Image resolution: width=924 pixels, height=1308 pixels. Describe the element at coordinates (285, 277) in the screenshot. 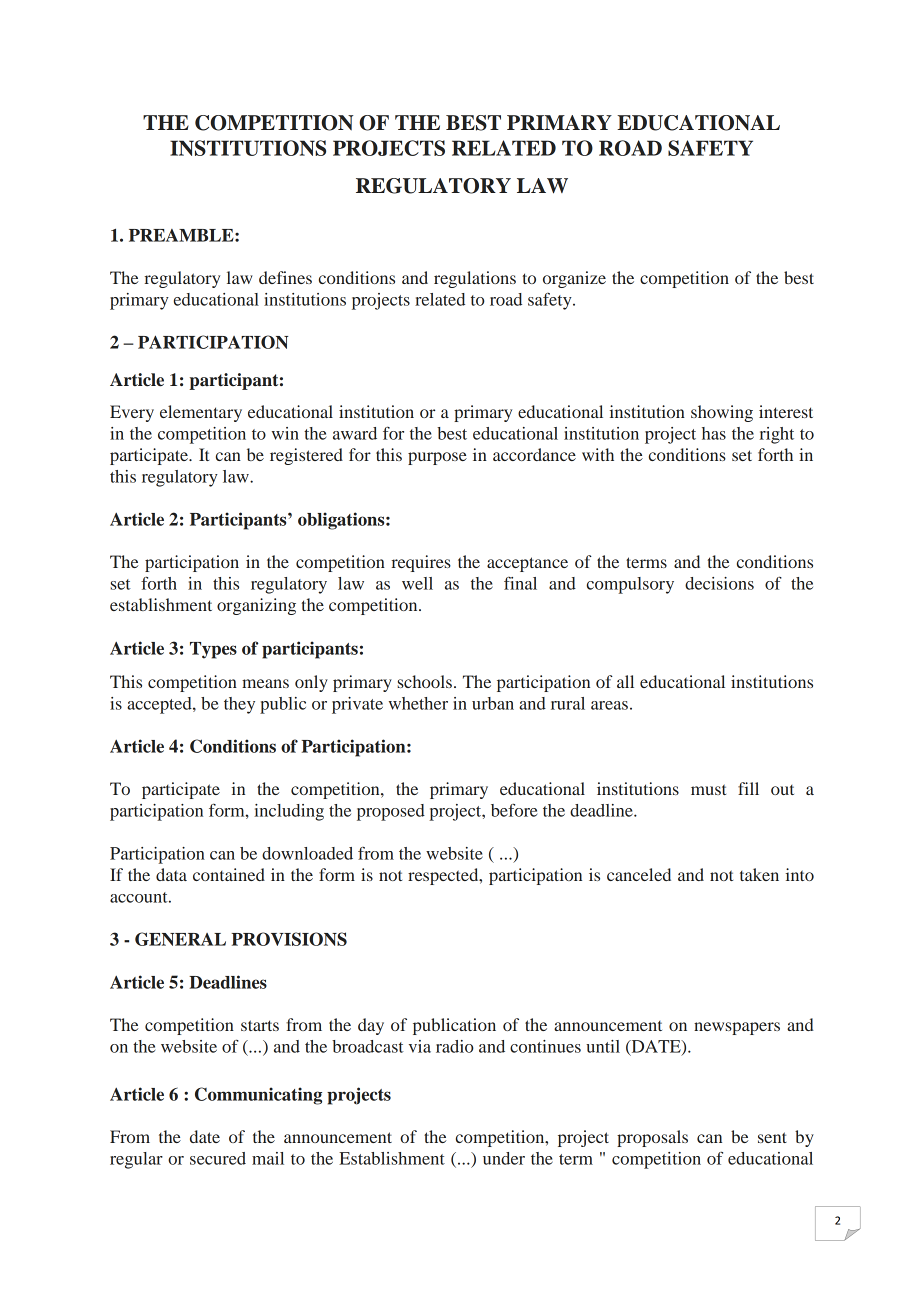

I see `defines` at that location.
